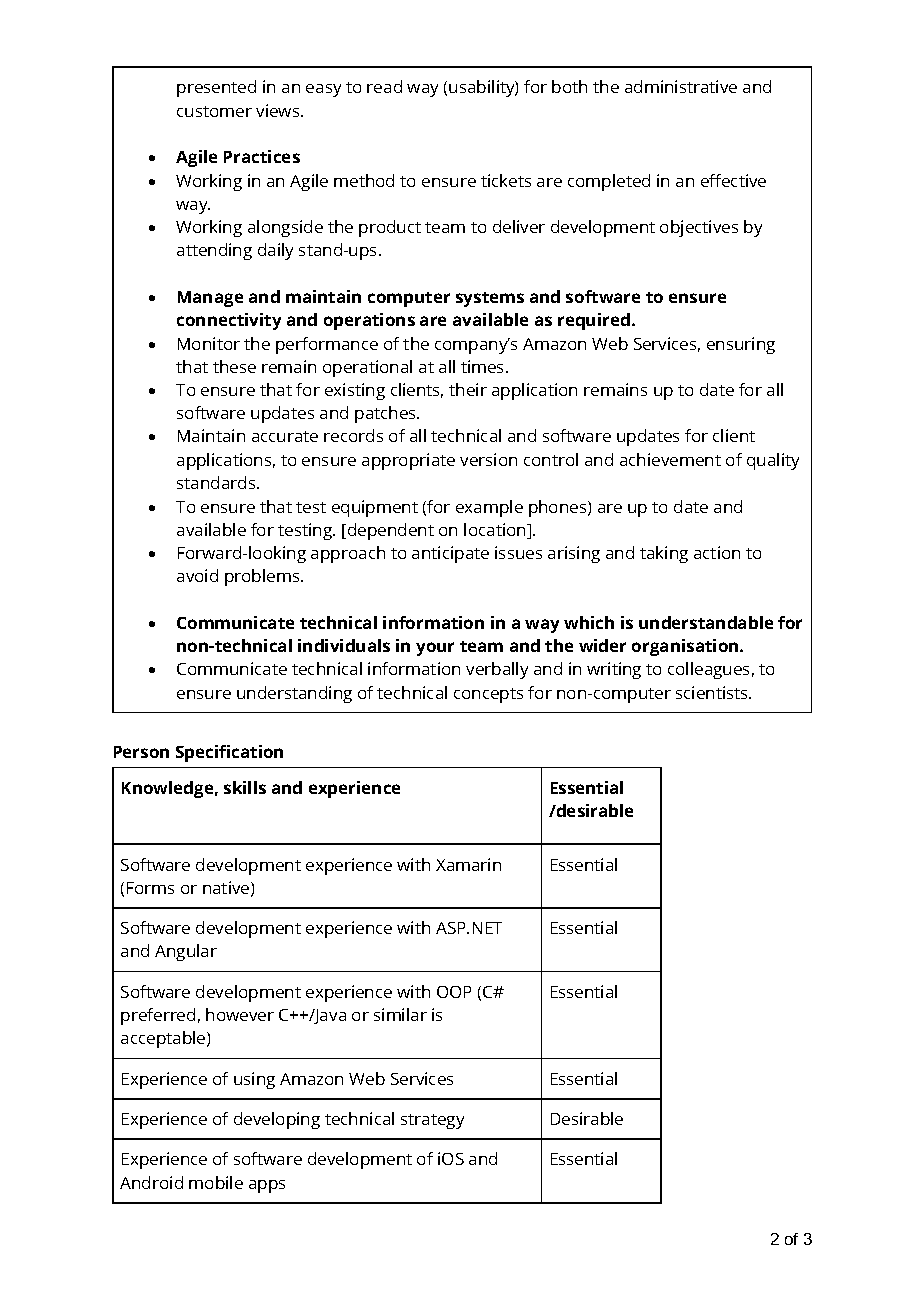 The height and width of the page is (1308, 924). What do you see at coordinates (214, 111) in the page?
I see `customer` at bounding box center [214, 111].
